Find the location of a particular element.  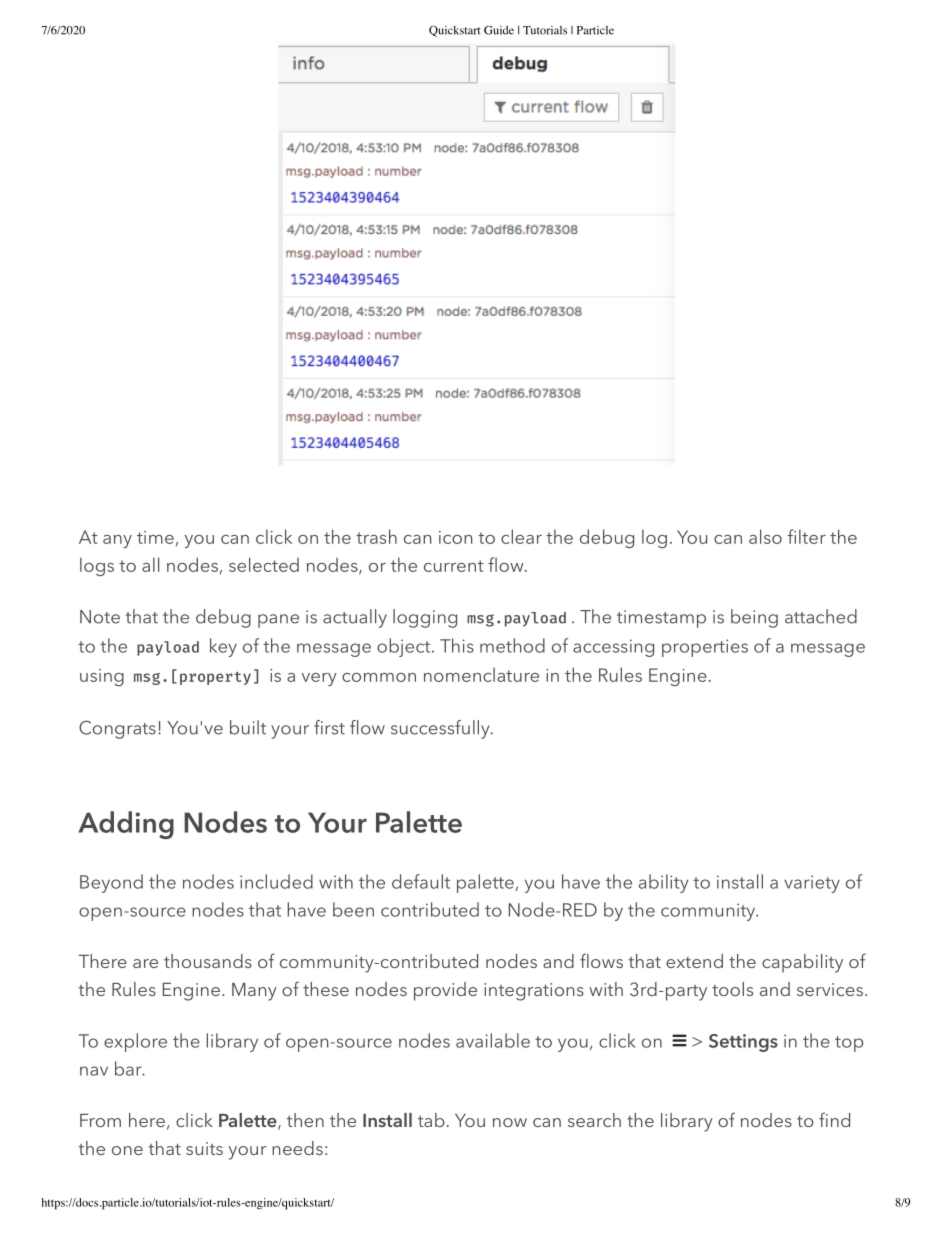

Guide is located at coordinates (499, 30).
